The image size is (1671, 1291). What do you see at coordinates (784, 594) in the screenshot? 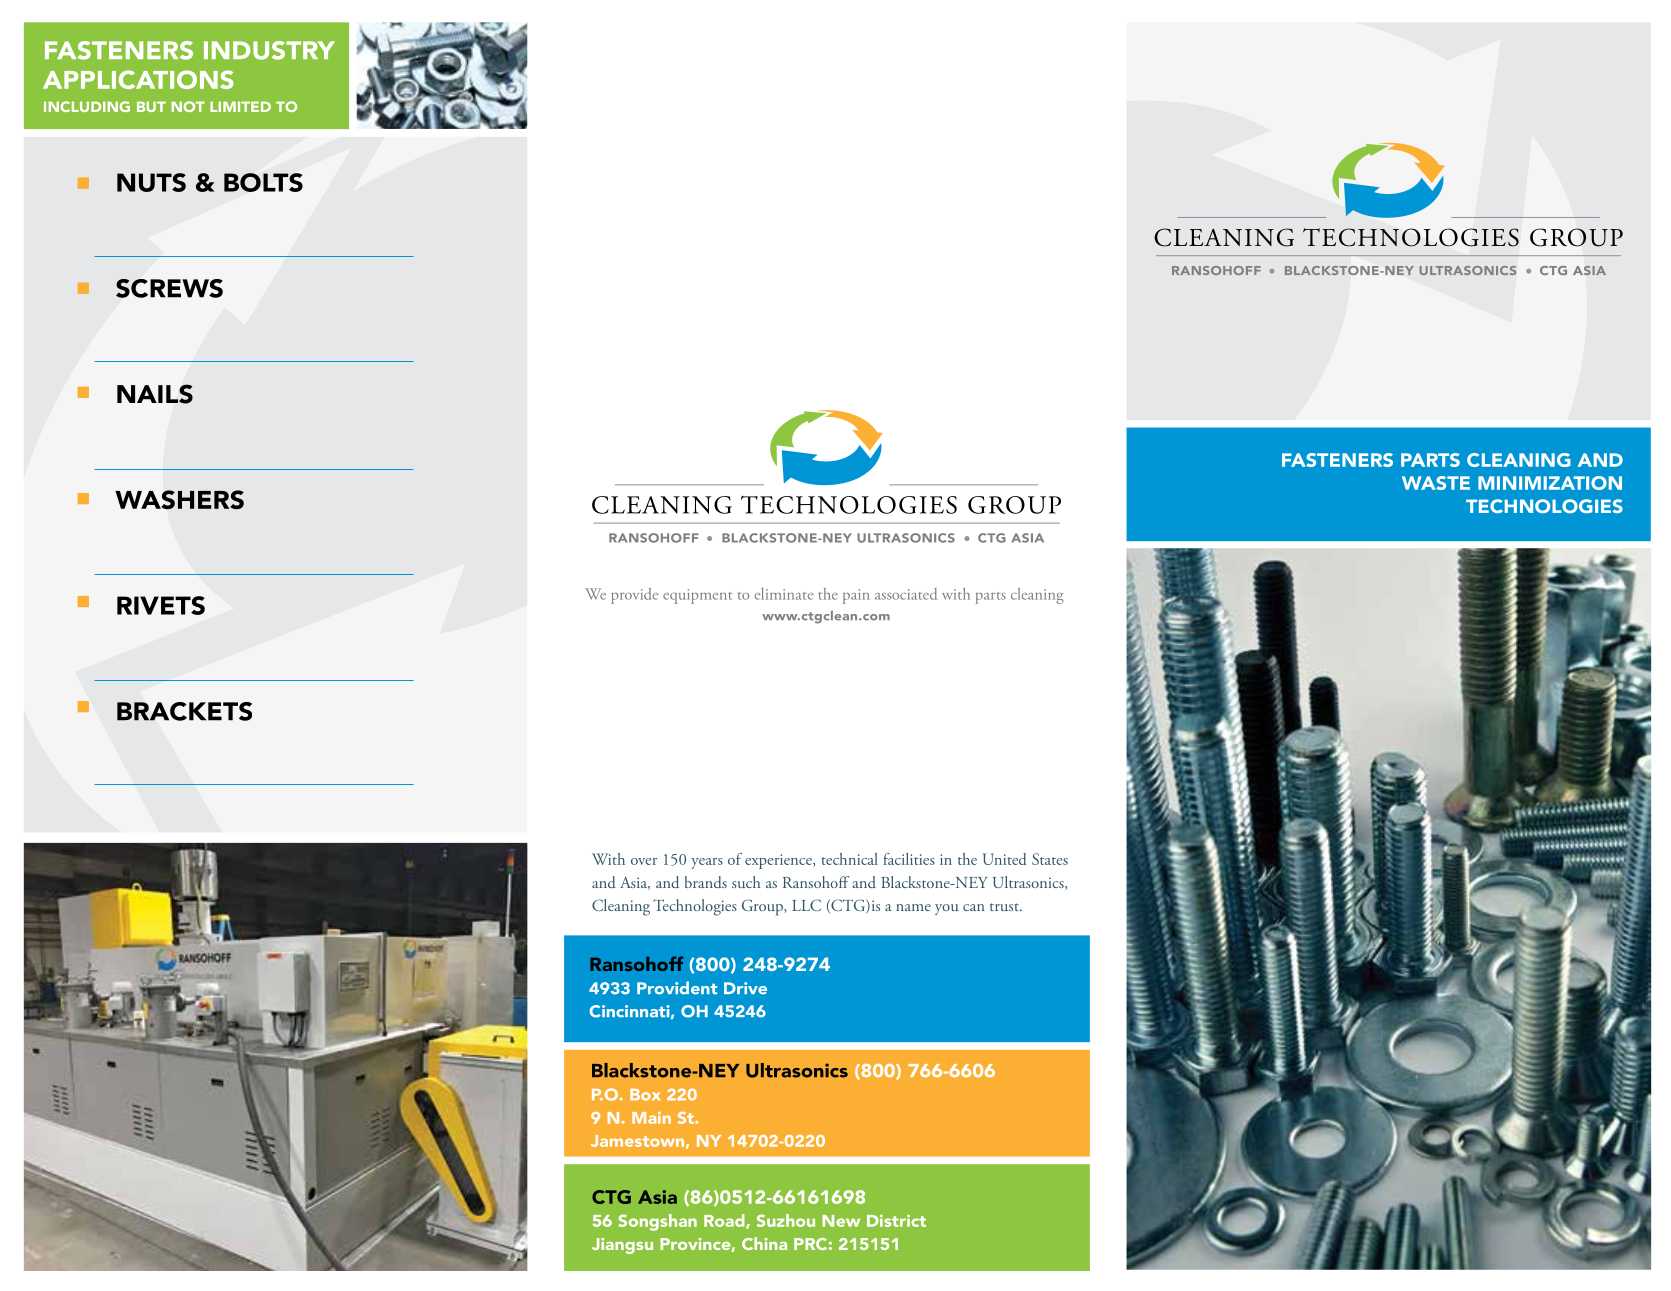
I see `eliminate` at bounding box center [784, 594].
